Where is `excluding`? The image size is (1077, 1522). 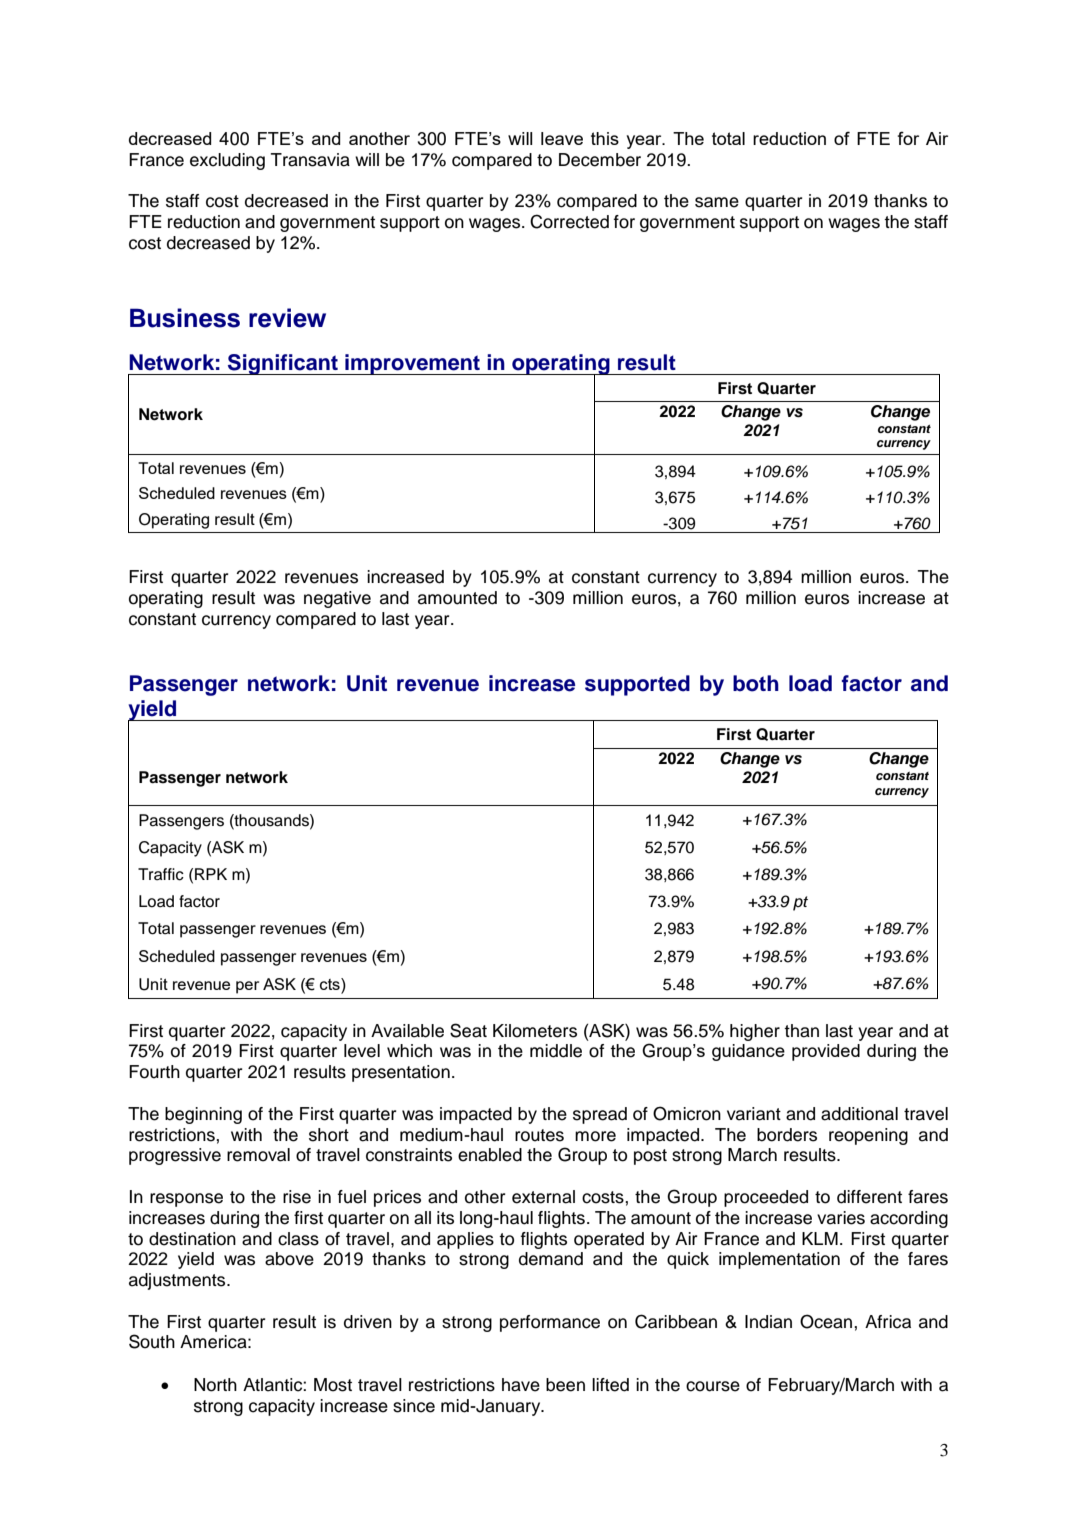 excluding is located at coordinates (227, 161).
